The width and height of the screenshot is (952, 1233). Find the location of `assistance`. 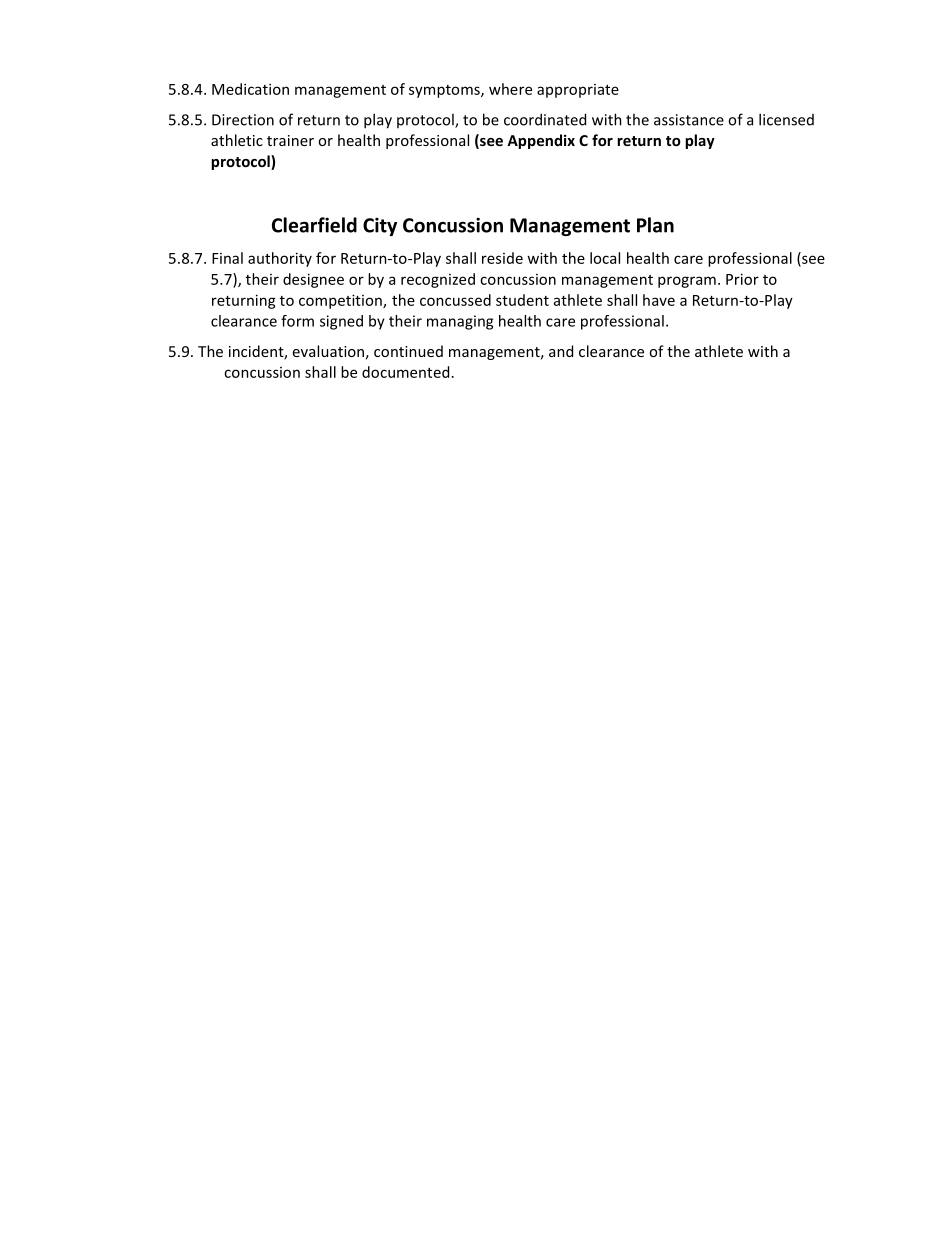

assistance is located at coordinates (689, 120).
